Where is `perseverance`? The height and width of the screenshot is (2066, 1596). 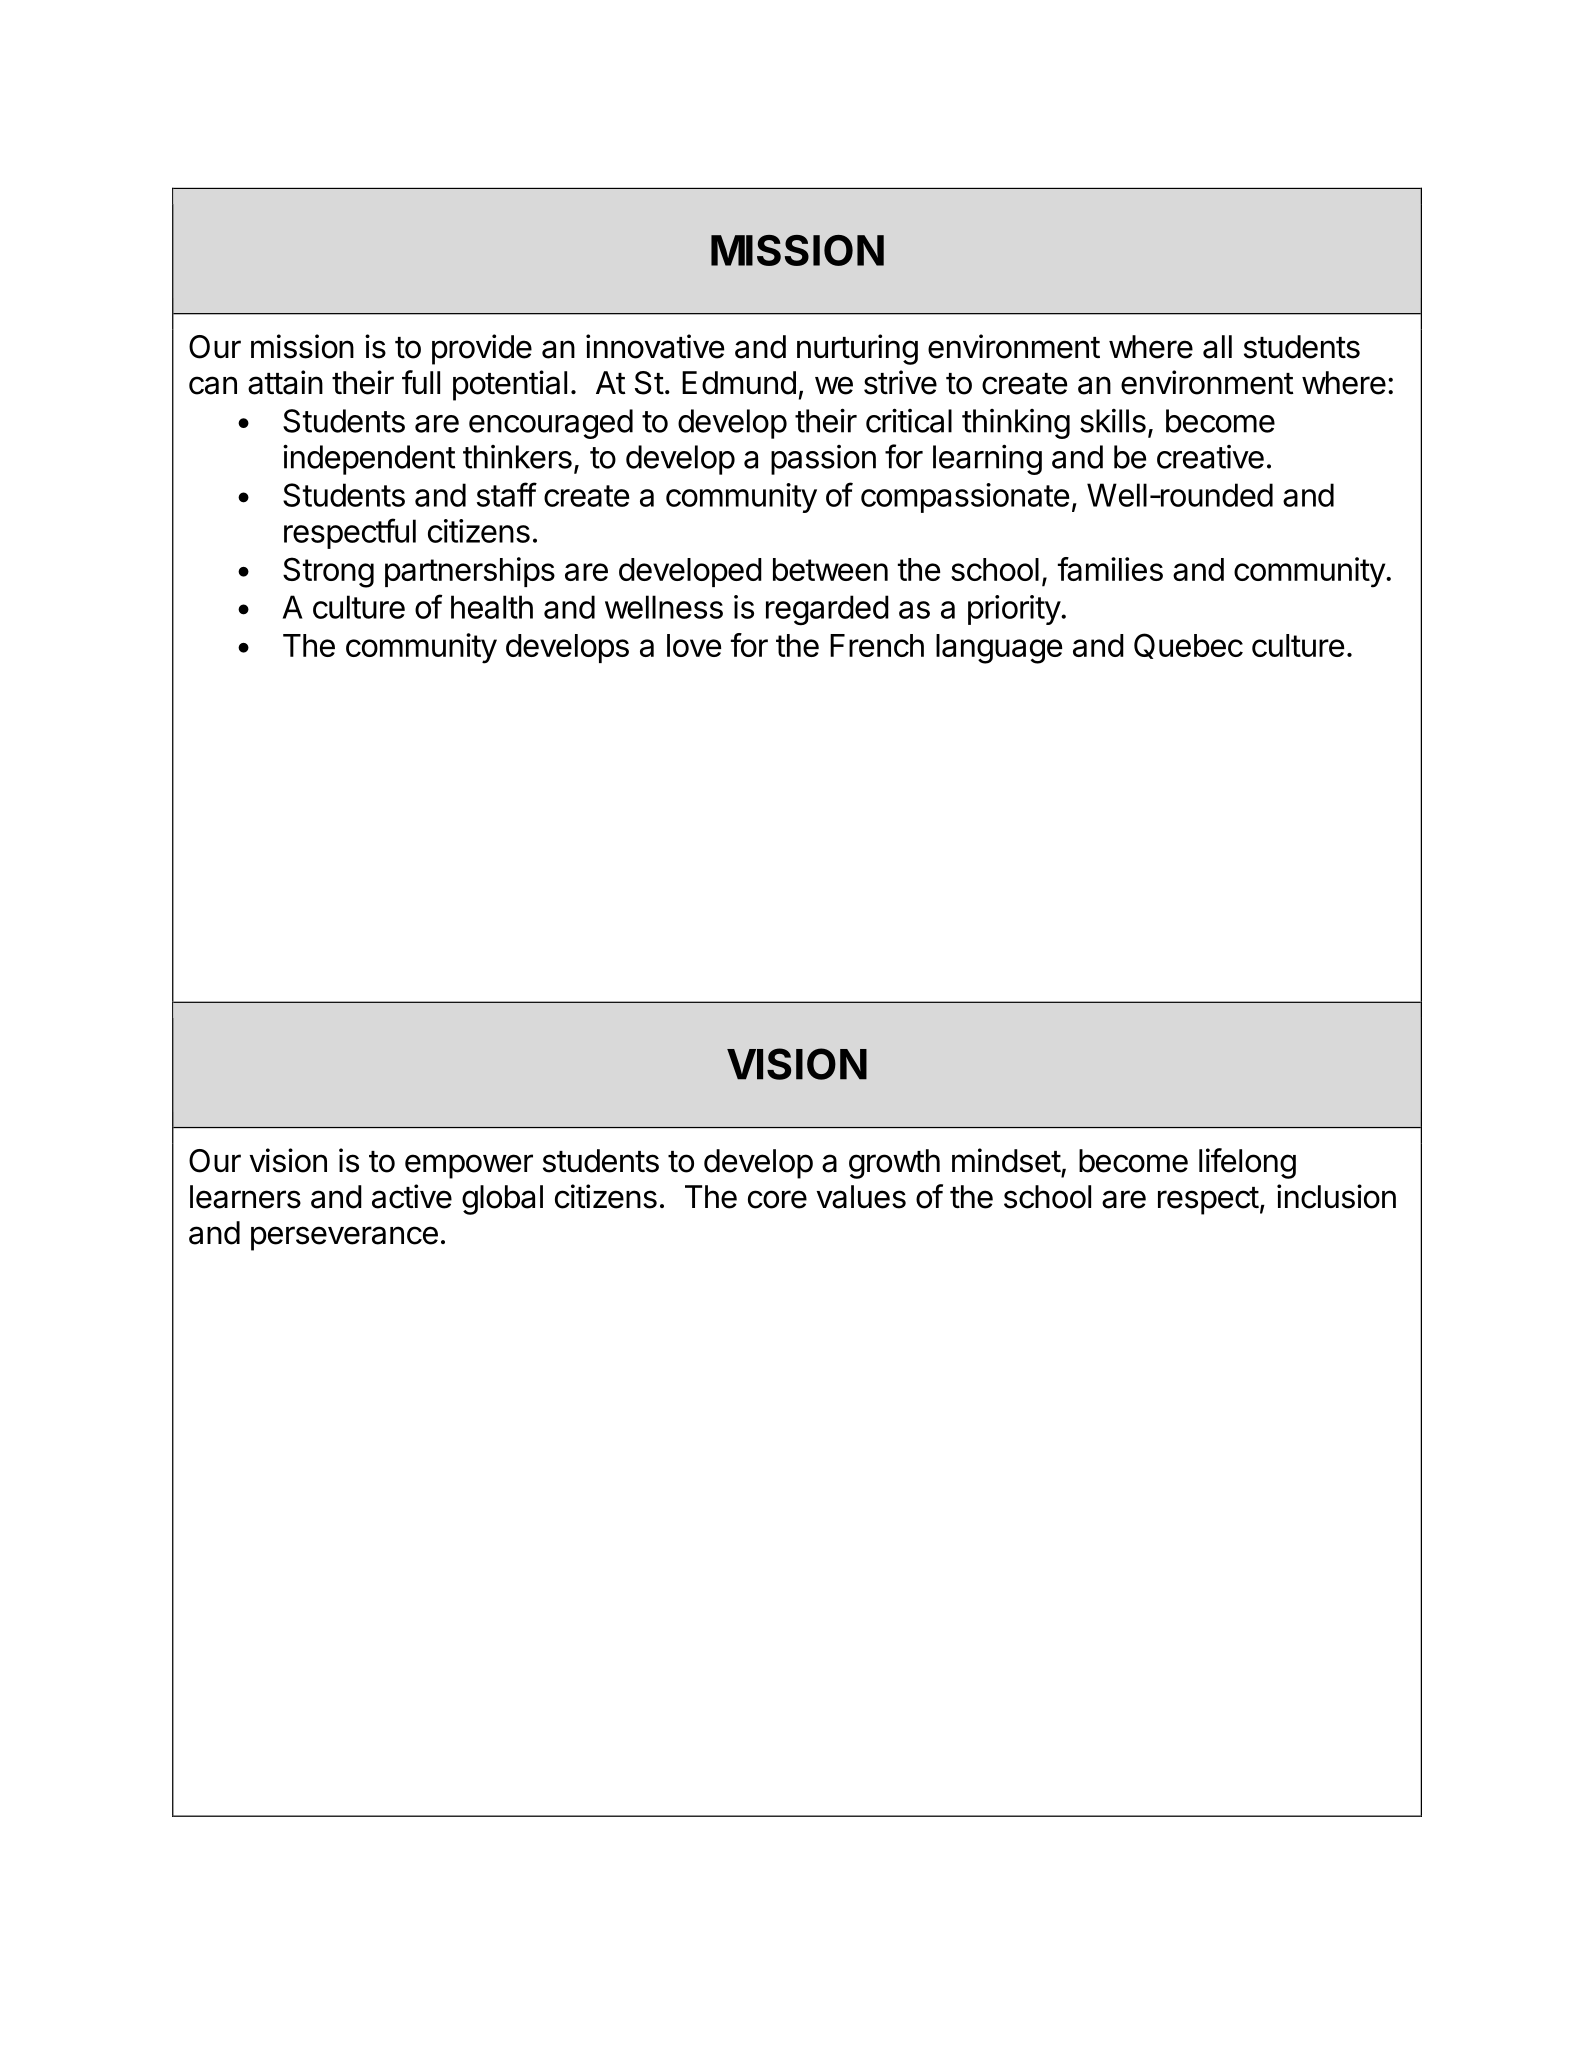
perseverance is located at coordinates (344, 1238).
